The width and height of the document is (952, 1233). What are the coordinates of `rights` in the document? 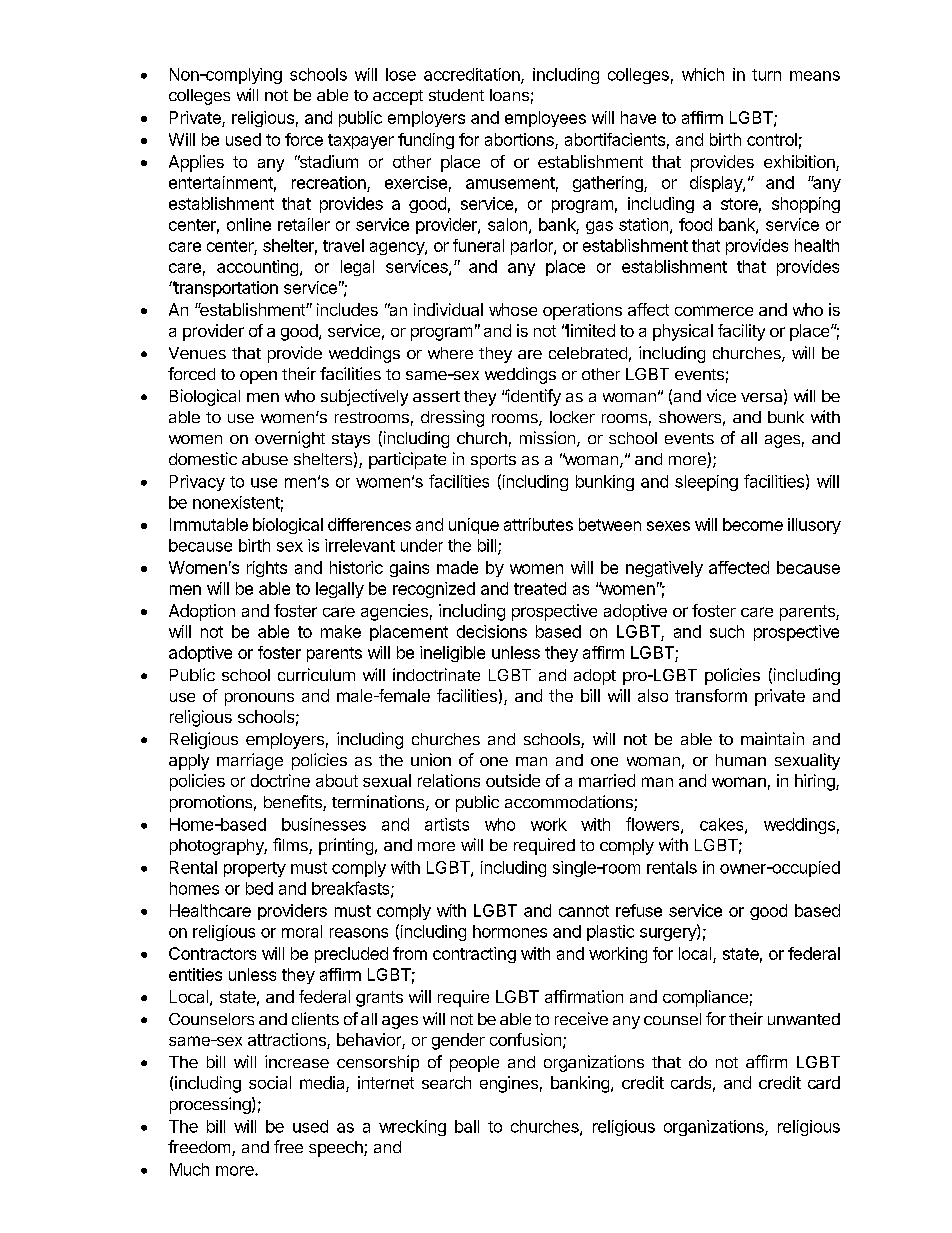 It's located at (267, 569).
